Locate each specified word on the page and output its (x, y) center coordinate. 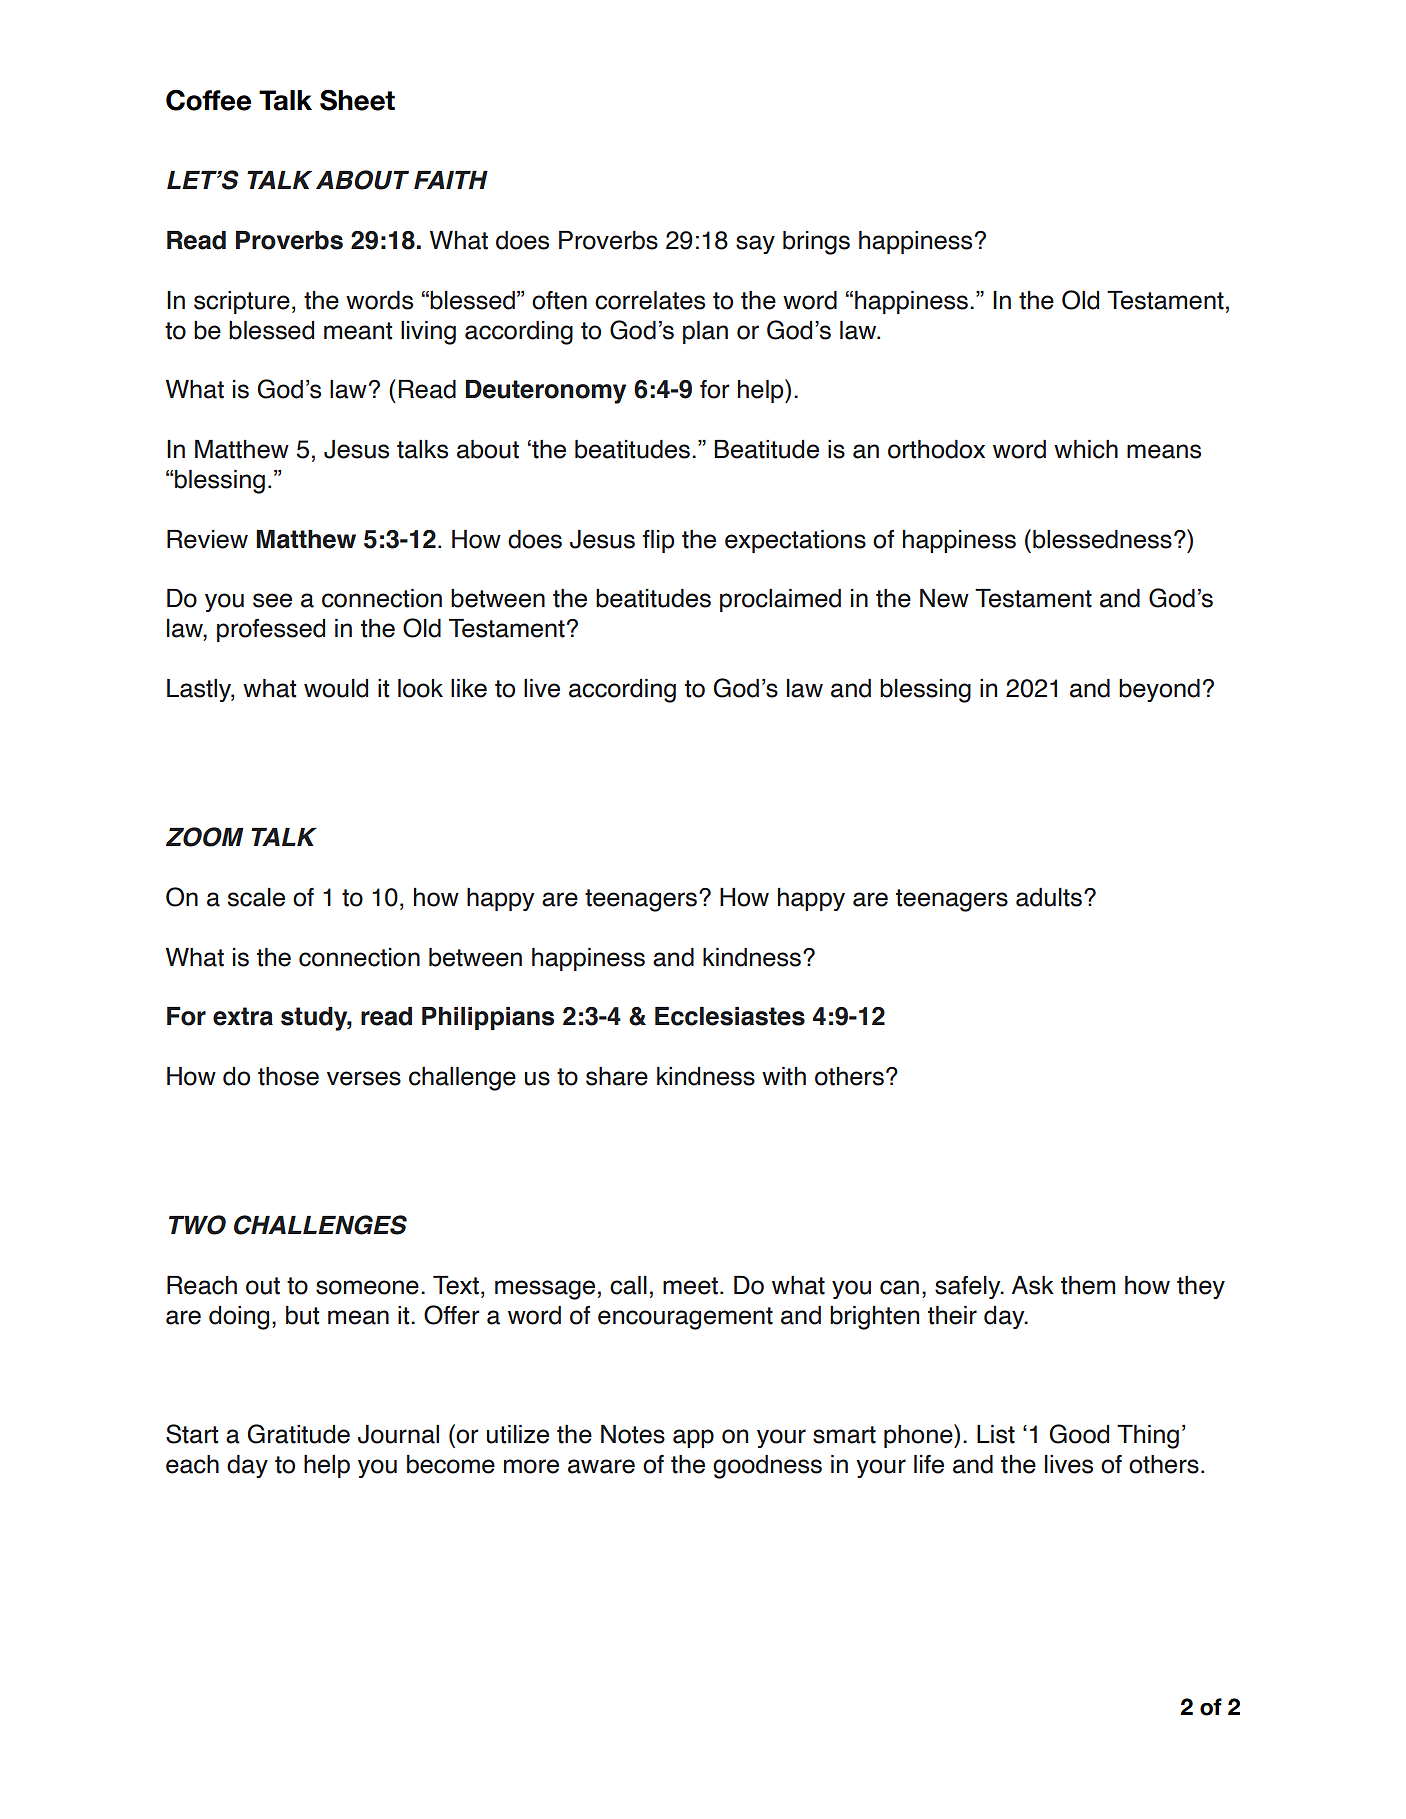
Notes (633, 1434)
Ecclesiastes (730, 1016)
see (272, 600)
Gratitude (299, 1434)
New (944, 598)
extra (243, 1016)
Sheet (357, 100)
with (784, 1076)
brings (816, 243)
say (755, 244)
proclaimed (780, 600)
